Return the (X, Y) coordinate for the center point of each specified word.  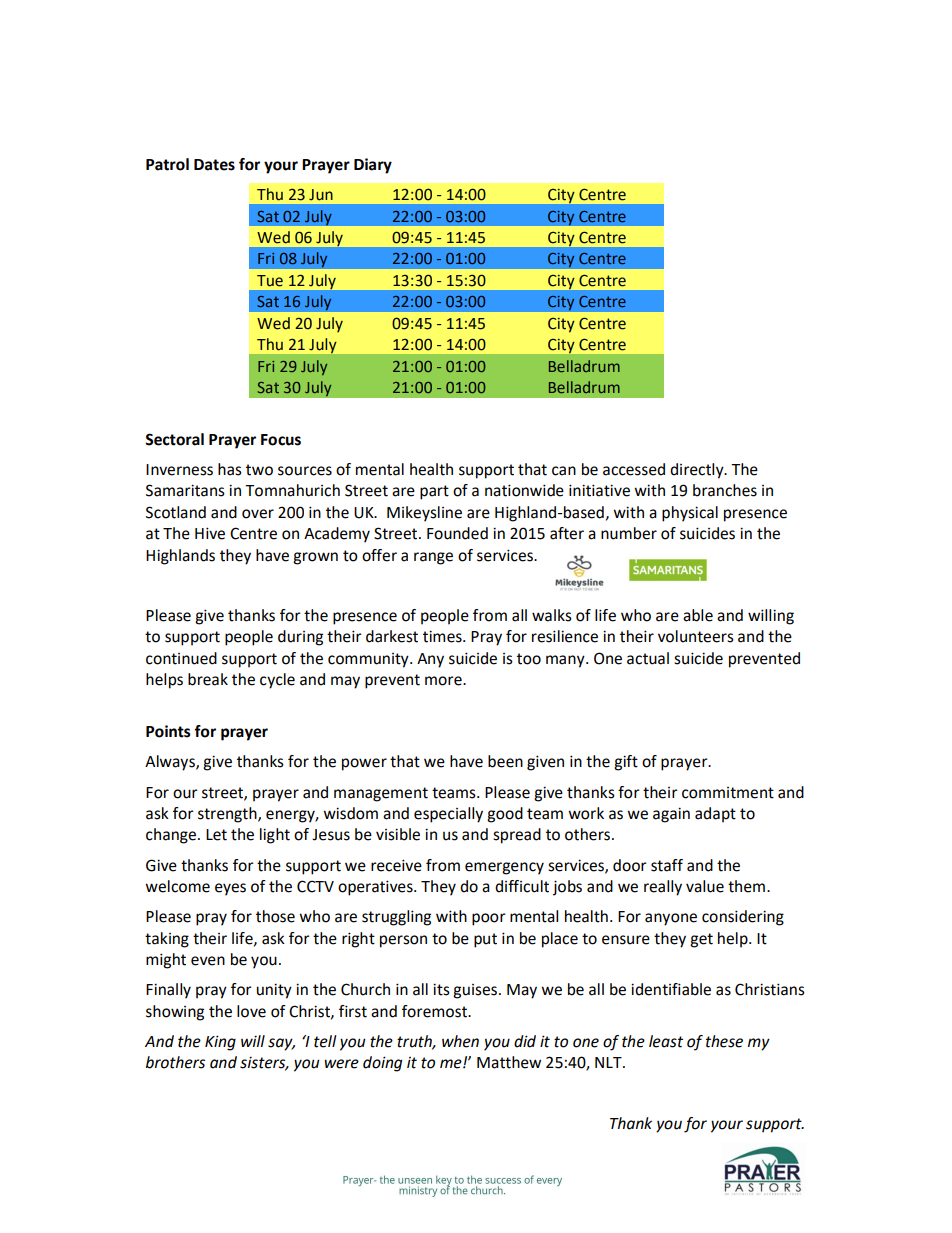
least (666, 1041)
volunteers (696, 636)
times (443, 636)
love (251, 1011)
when (460, 1041)
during (300, 638)
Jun (321, 195)
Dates (214, 165)
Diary (373, 166)
